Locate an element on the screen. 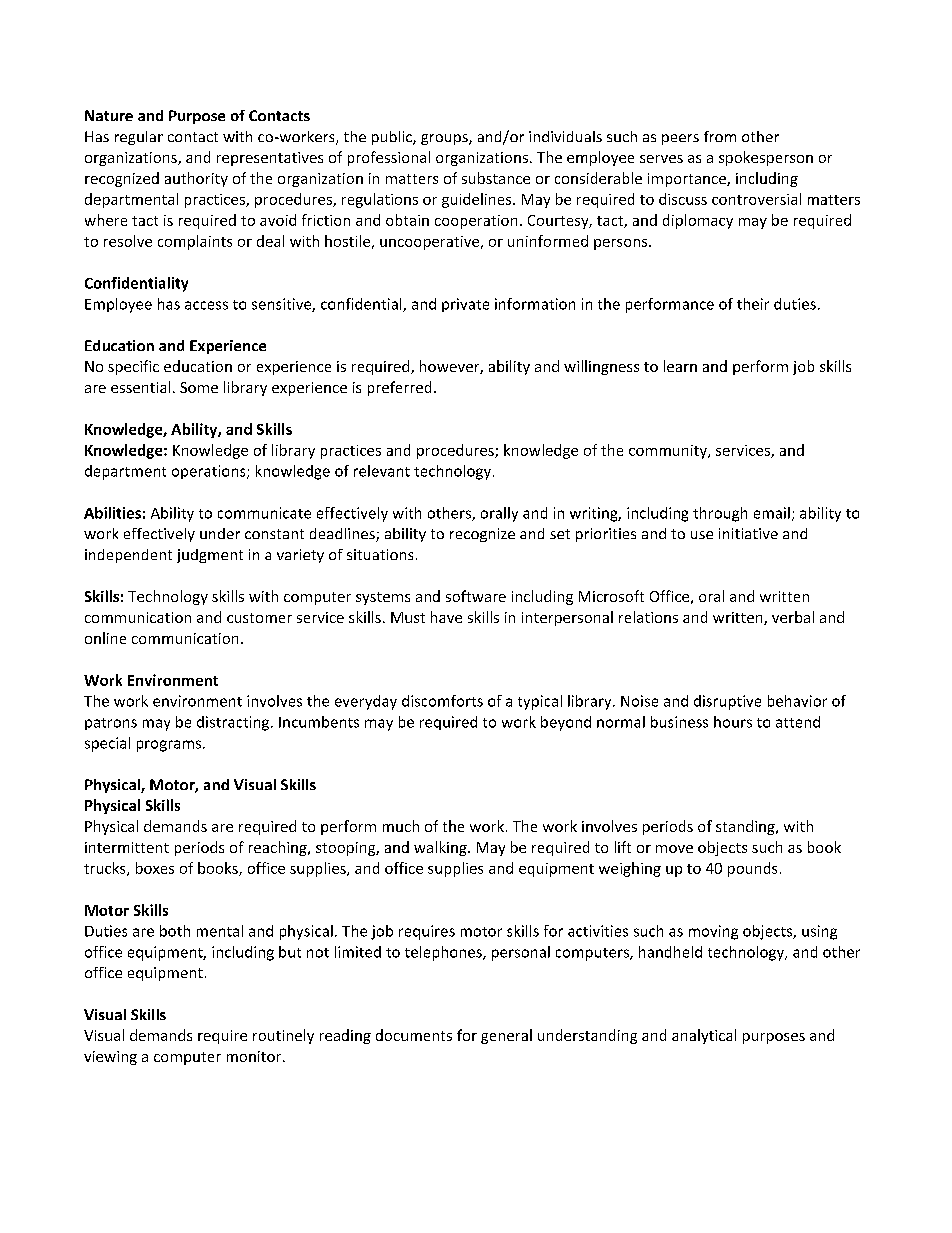 This screenshot has width=952, height=1233. relevant is located at coordinates (382, 471).
